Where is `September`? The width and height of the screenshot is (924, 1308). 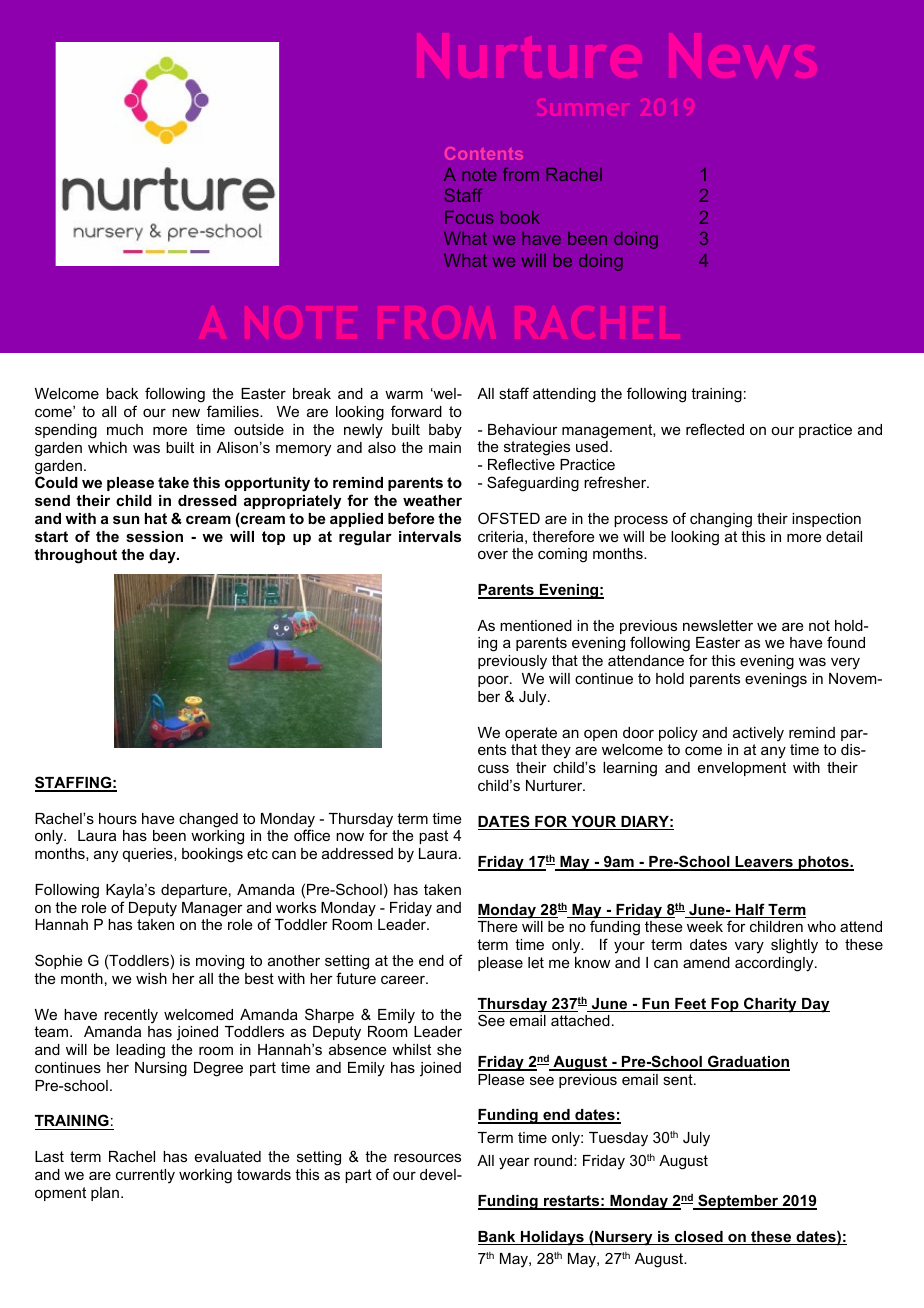
September is located at coordinates (738, 1202).
